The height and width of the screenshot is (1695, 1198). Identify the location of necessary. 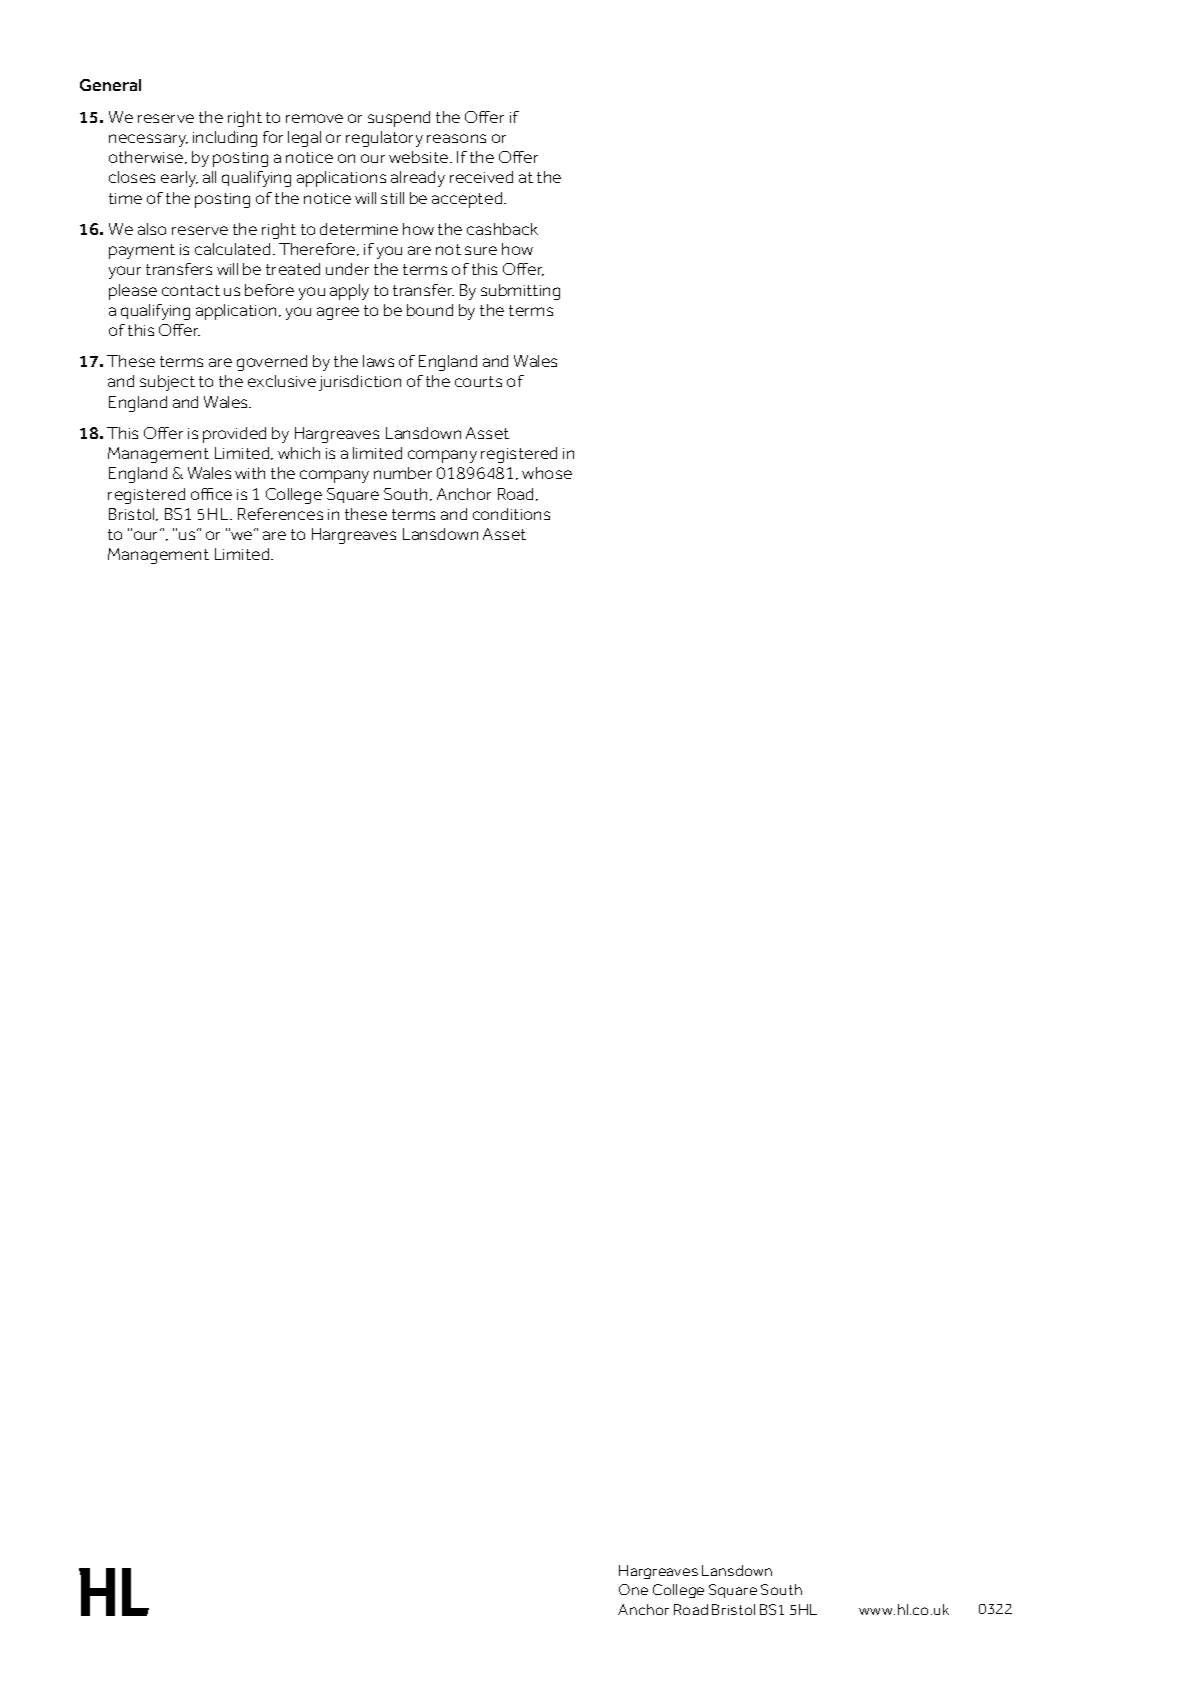
(148, 140).
